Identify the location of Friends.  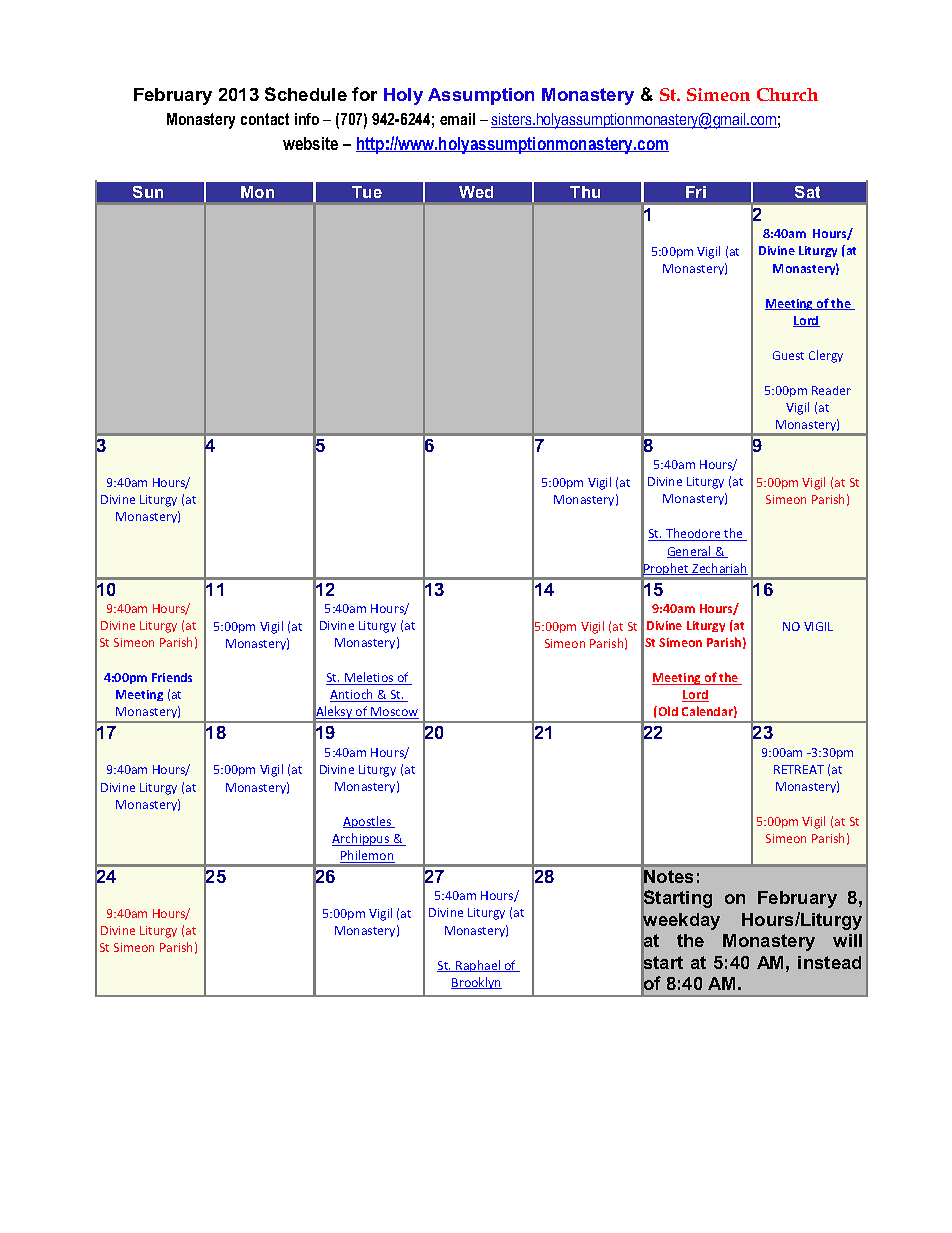
(172, 677).
